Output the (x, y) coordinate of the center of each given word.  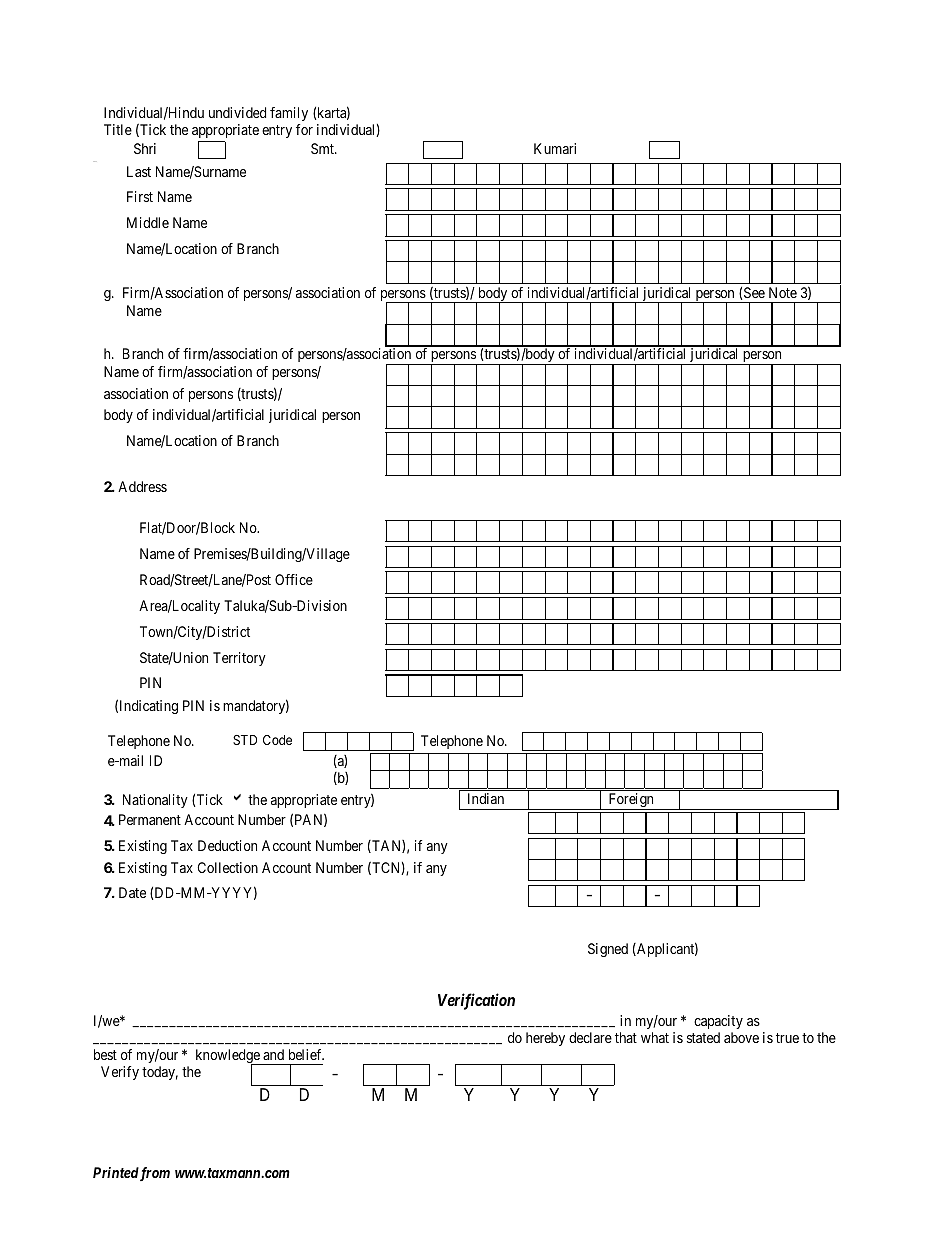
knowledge (229, 1057)
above (741, 1037)
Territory (239, 659)
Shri (145, 148)
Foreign (631, 801)
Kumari (555, 148)
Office (294, 579)
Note (783, 292)
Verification (476, 1001)
